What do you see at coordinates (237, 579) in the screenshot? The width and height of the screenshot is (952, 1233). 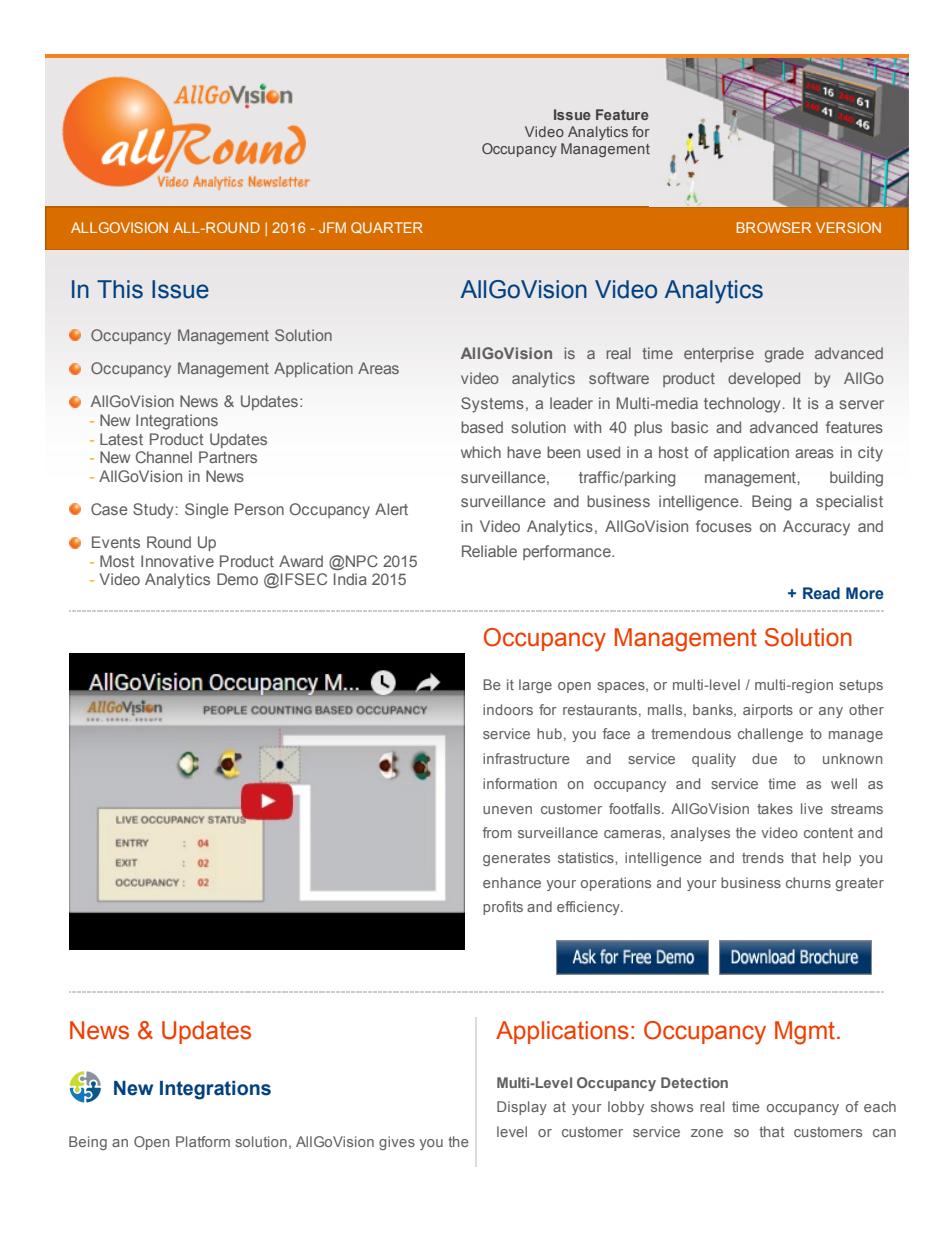 I see `Demo` at bounding box center [237, 579].
